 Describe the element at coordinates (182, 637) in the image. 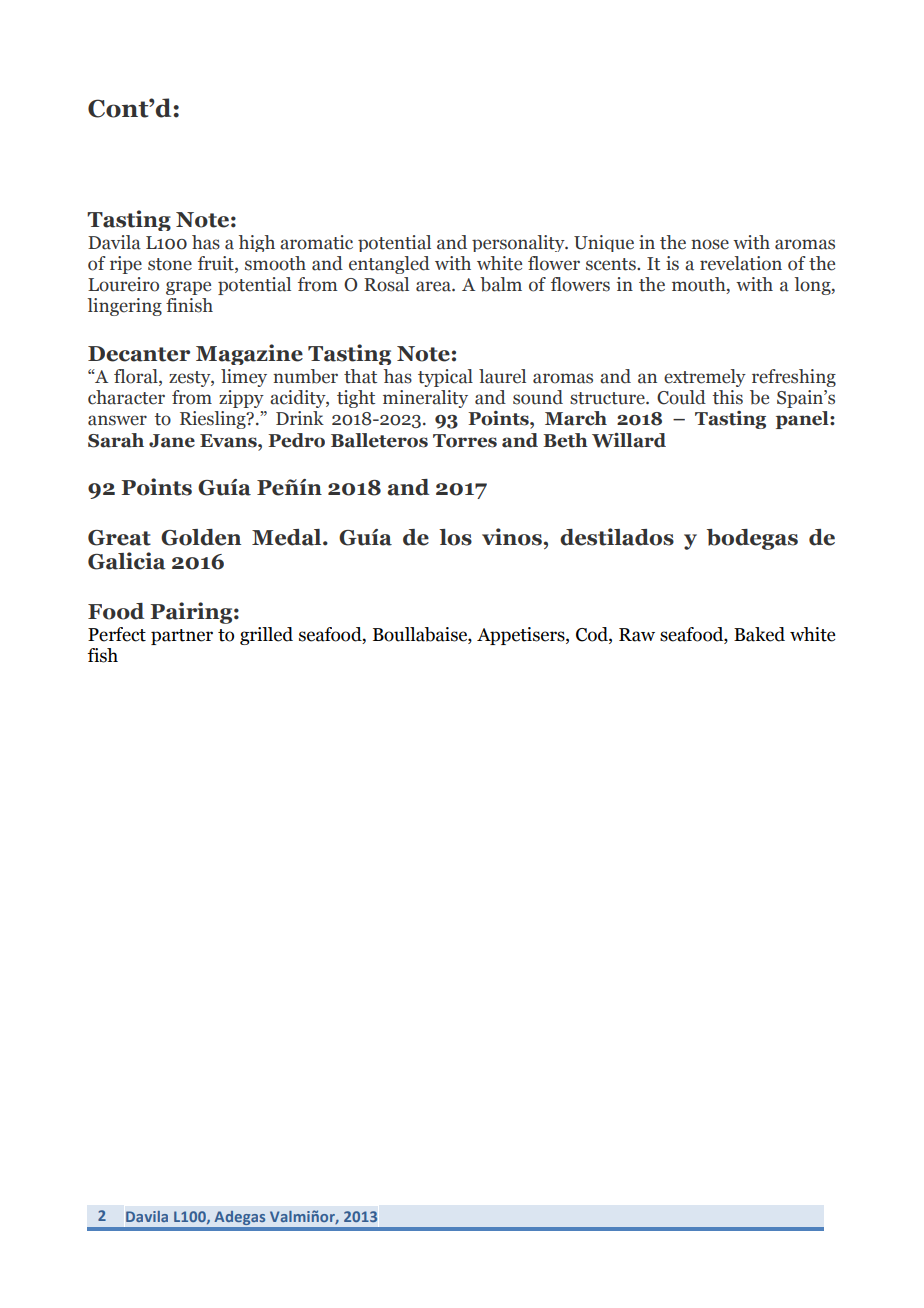

I see `partner` at that location.
